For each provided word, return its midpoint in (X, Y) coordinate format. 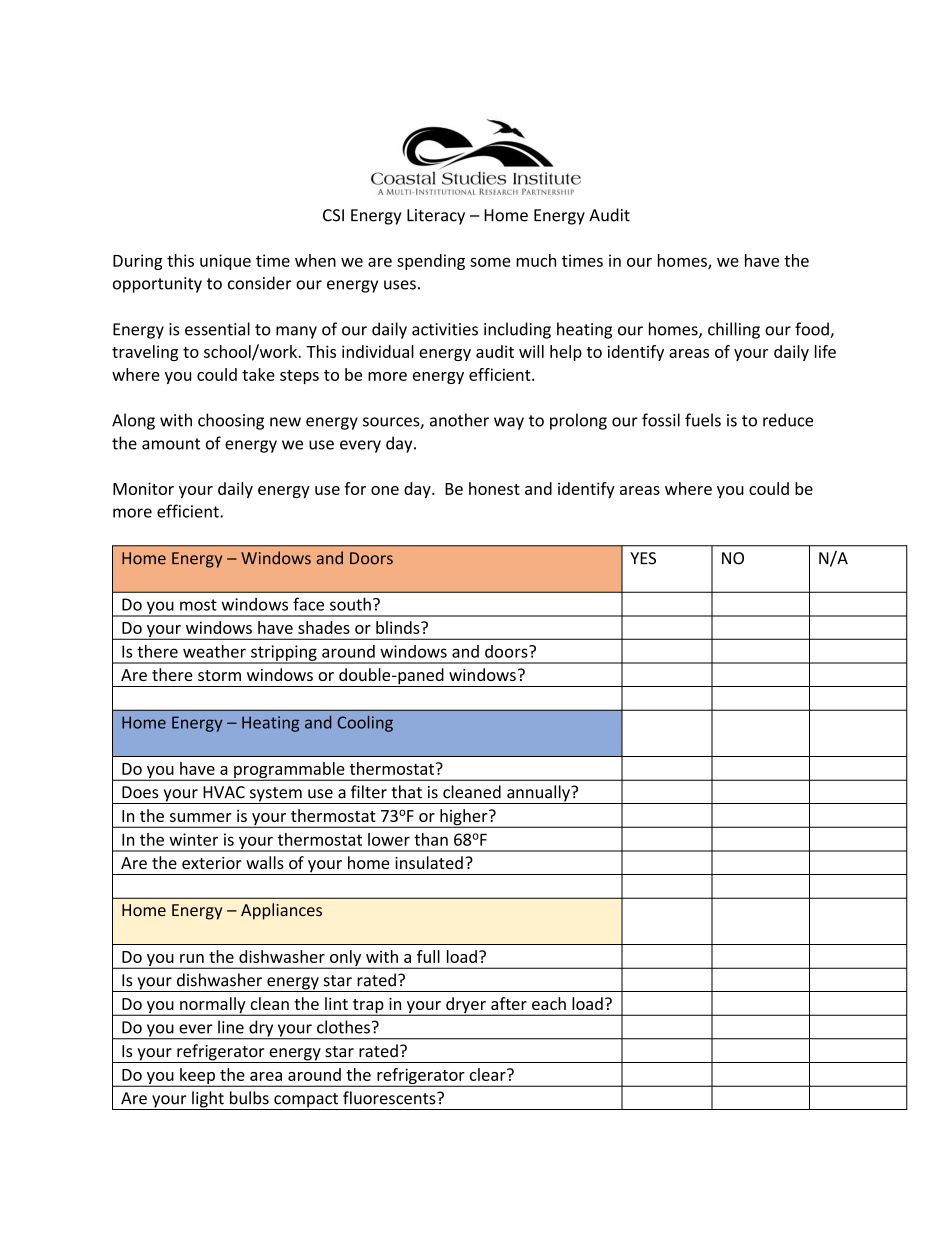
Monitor (143, 488)
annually (538, 794)
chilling (734, 330)
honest (494, 488)
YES (643, 558)
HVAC (224, 792)
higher (464, 818)
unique (225, 262)
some (490, 262)
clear (489, 1074)
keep (197, 1077)
